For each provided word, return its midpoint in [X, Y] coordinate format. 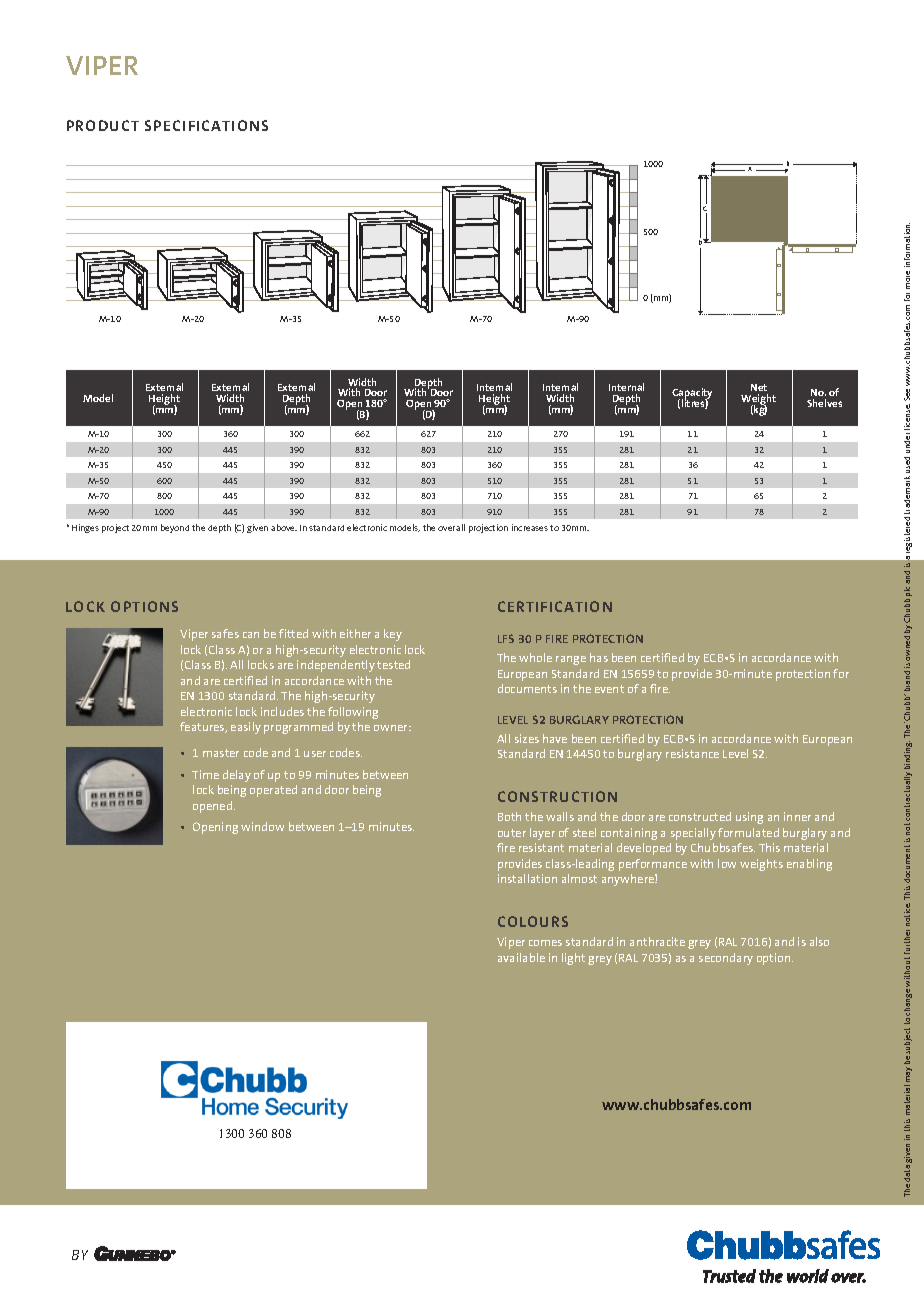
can [251, 635]
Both [509, 816]
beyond [175, 528]
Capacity [692, 395]
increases [530, 527]
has [599, 657]
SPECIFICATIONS [206, 125]
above [284, 527]
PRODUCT [103, 125]
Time [205, 774]
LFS [506, 638]
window [262, 826]
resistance [692, 753]
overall [451, 527]
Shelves [824, 403]
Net [759, 387]
